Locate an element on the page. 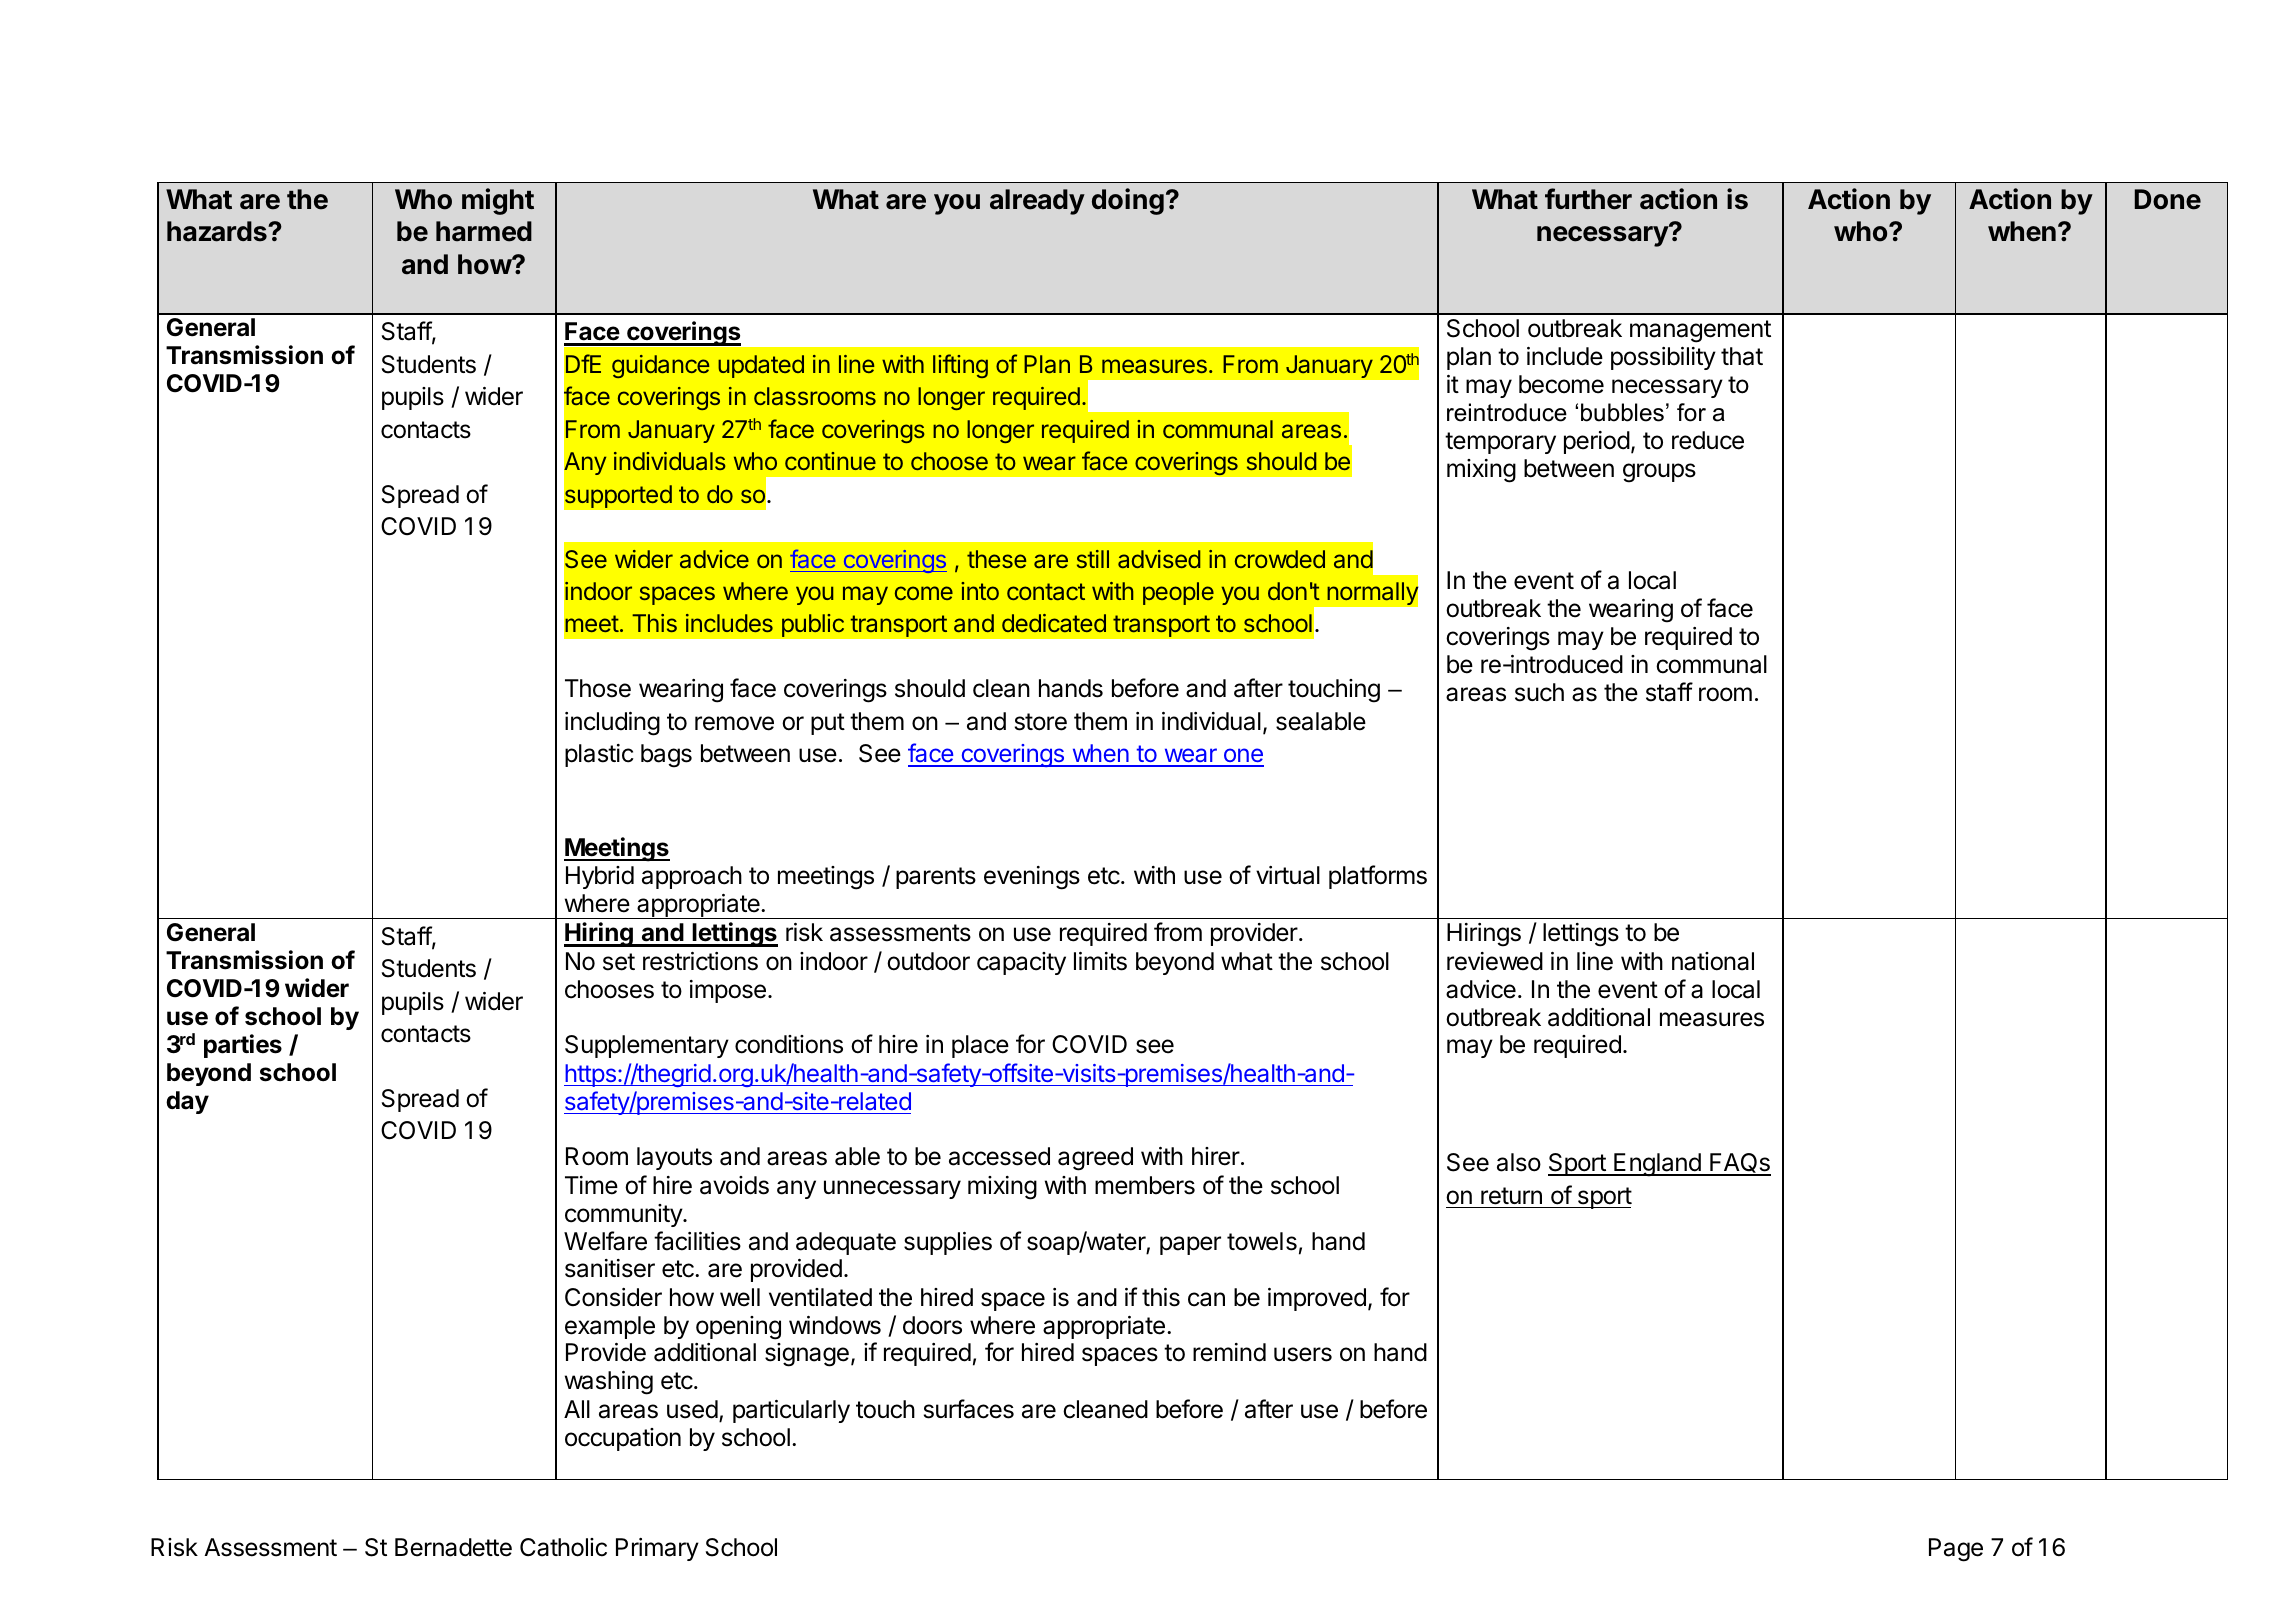  Bernadette is located at coordinates (453, 1547).
